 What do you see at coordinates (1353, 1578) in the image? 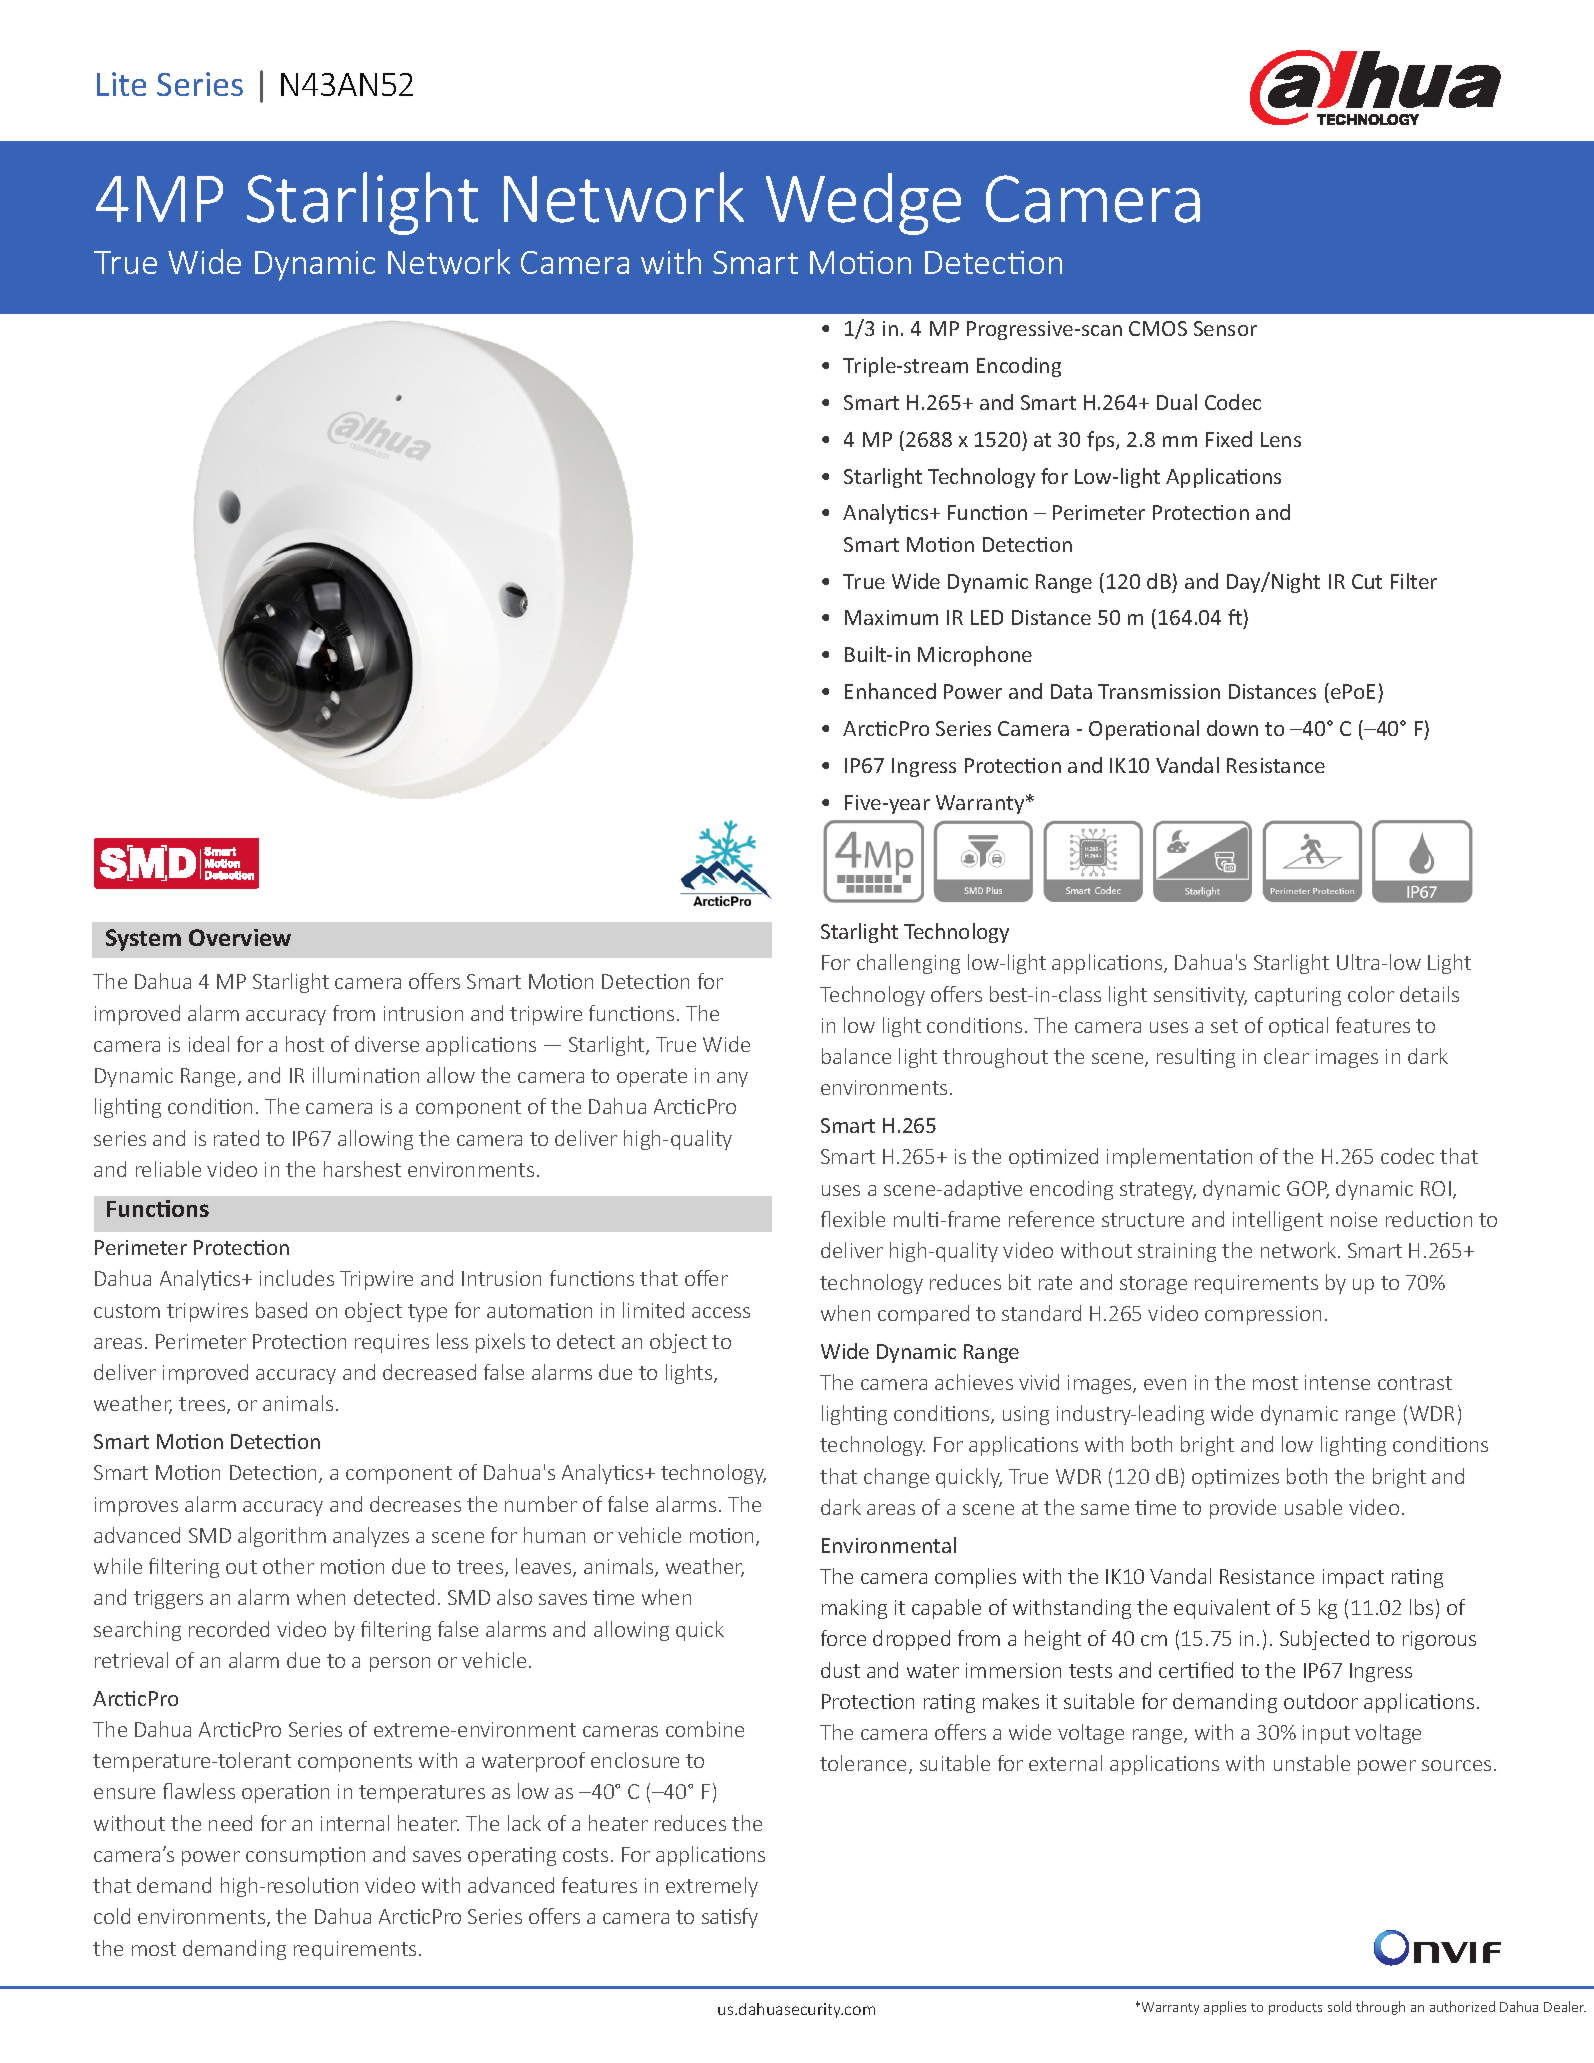
I see `impact` at bounding box center [1353, 1578].
